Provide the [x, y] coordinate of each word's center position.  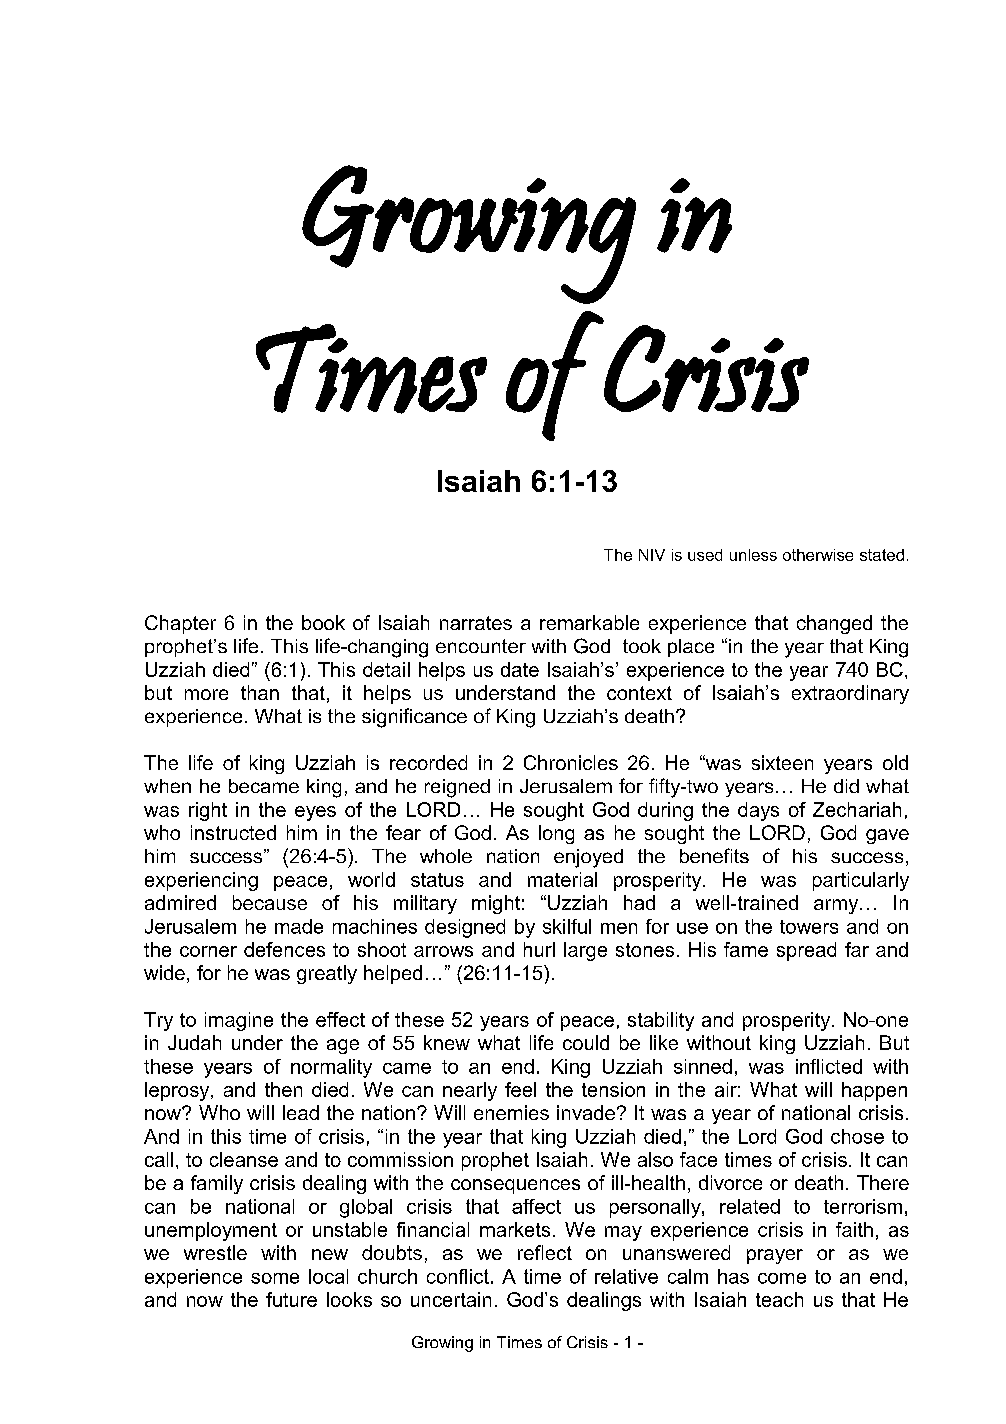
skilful [567, 926]
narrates [476, 623]
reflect [545, 1252]
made [299, 926]
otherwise [818, 555]
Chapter [180, 624]
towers [809, 927]
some [275, 1278]
